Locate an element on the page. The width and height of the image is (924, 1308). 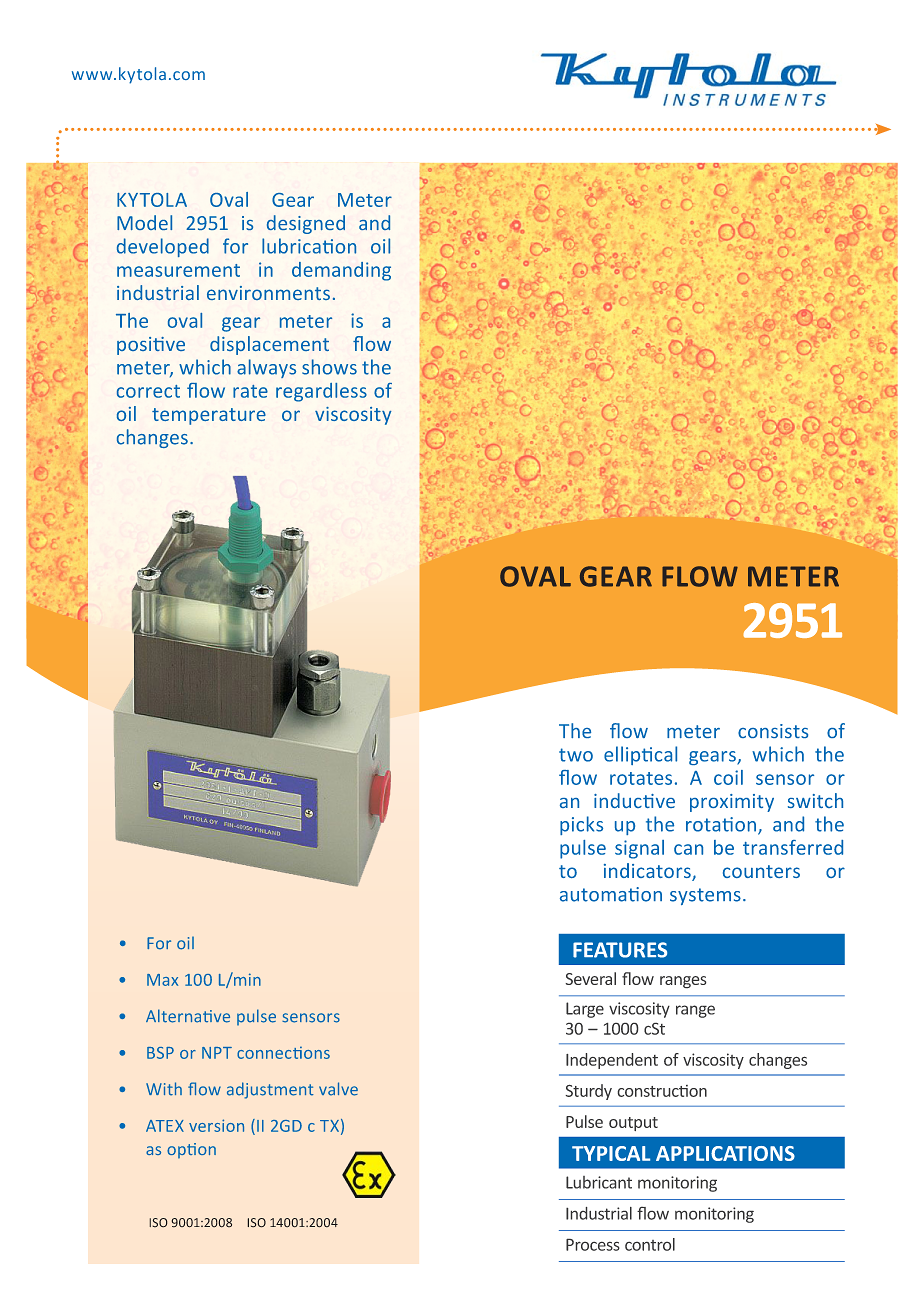
rotation is located at coordinates (721, 824).
